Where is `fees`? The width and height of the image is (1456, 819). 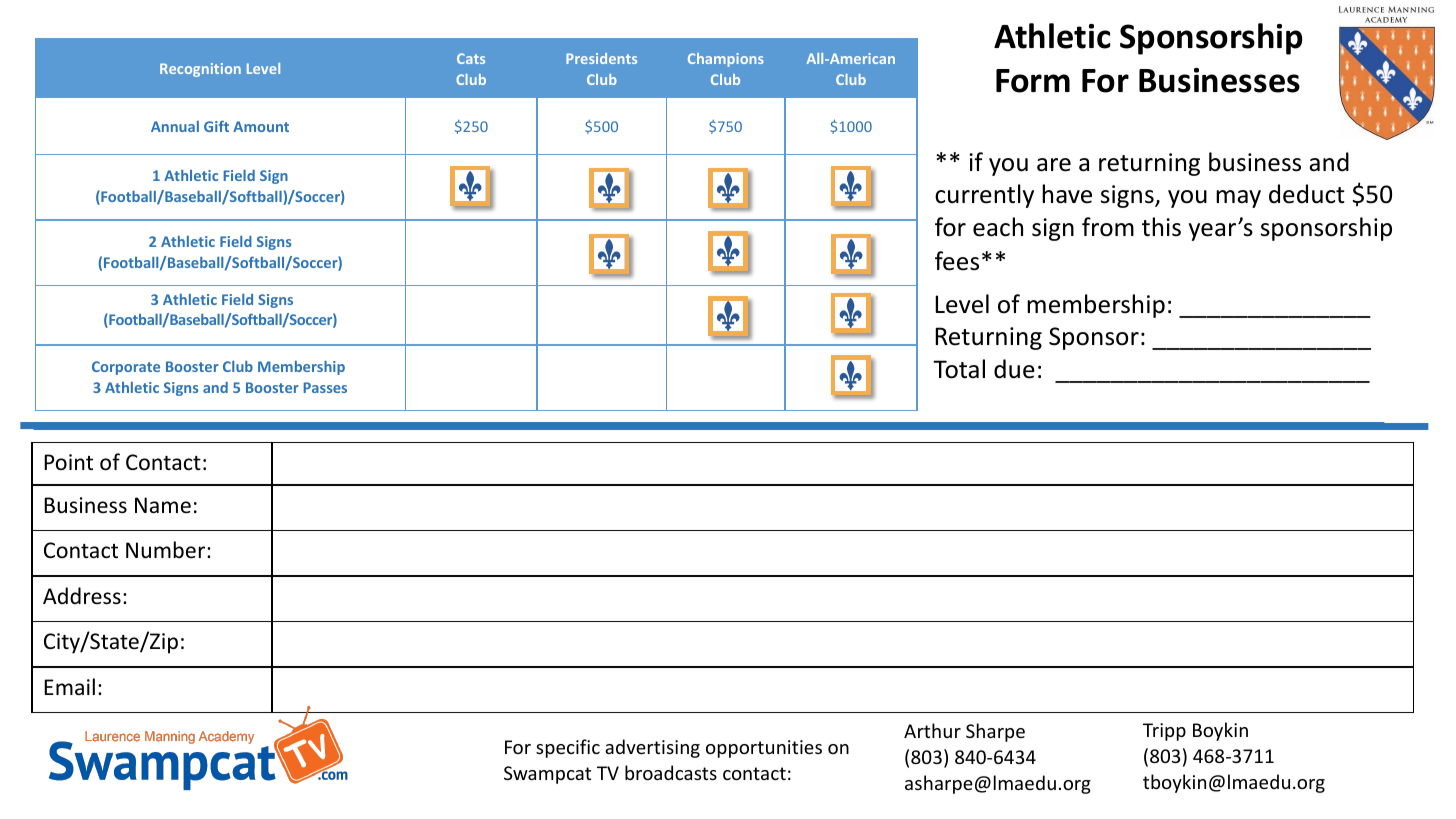 fees is located at coordinates (957, 261).
